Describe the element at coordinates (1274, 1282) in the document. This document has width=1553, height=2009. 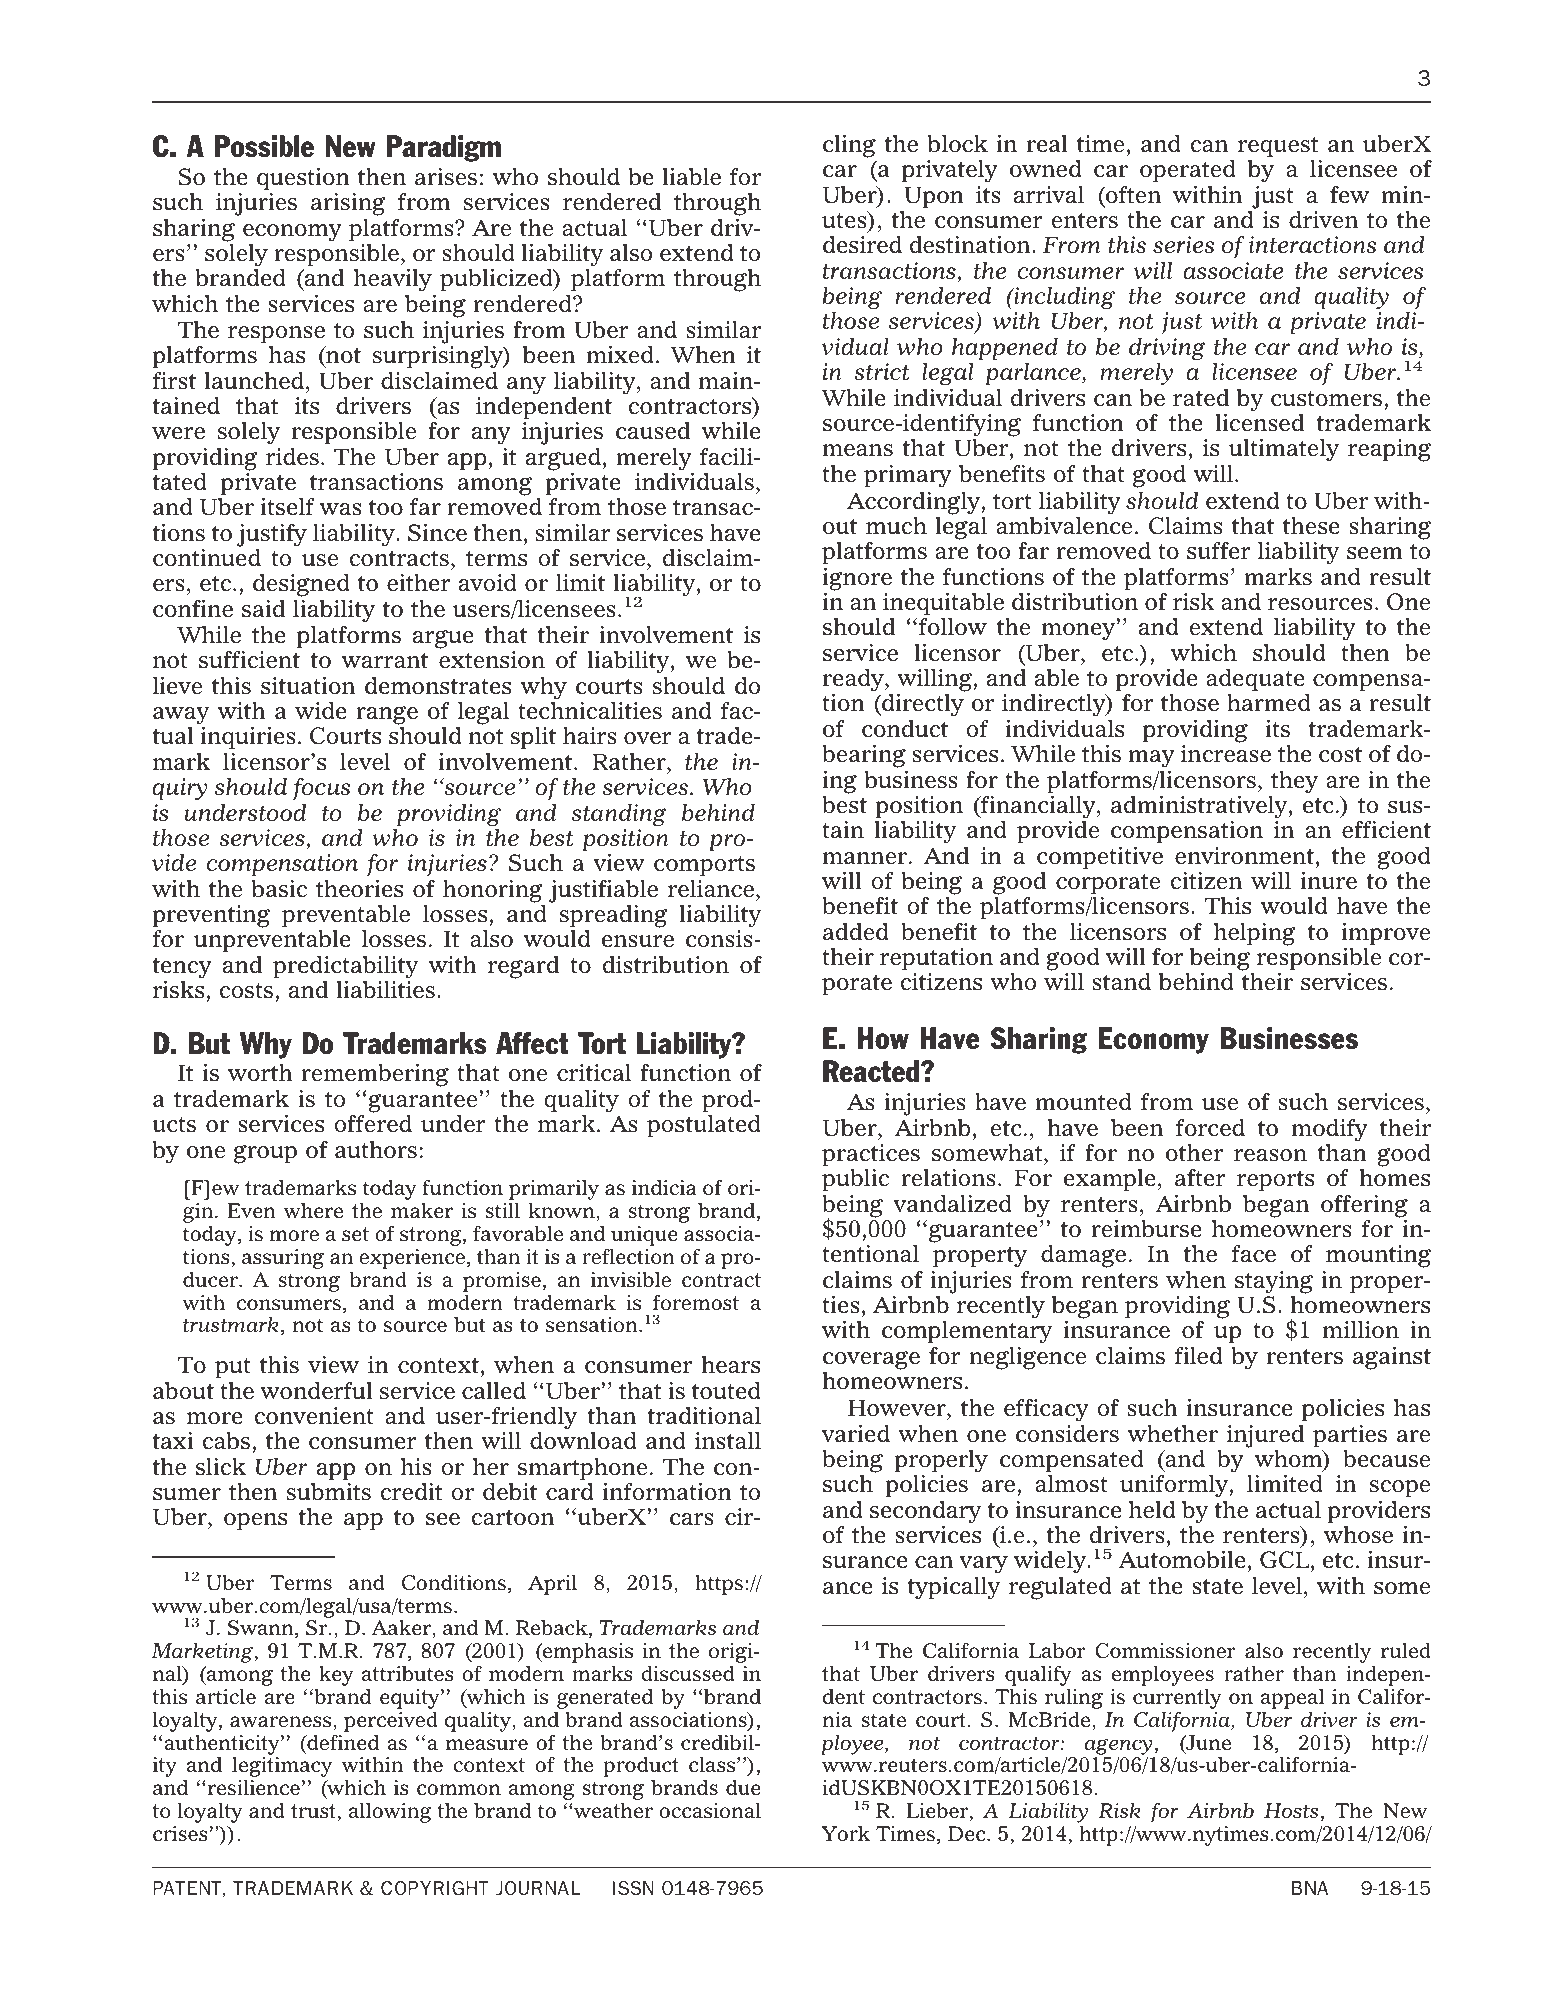
I see `staying` at that location.
